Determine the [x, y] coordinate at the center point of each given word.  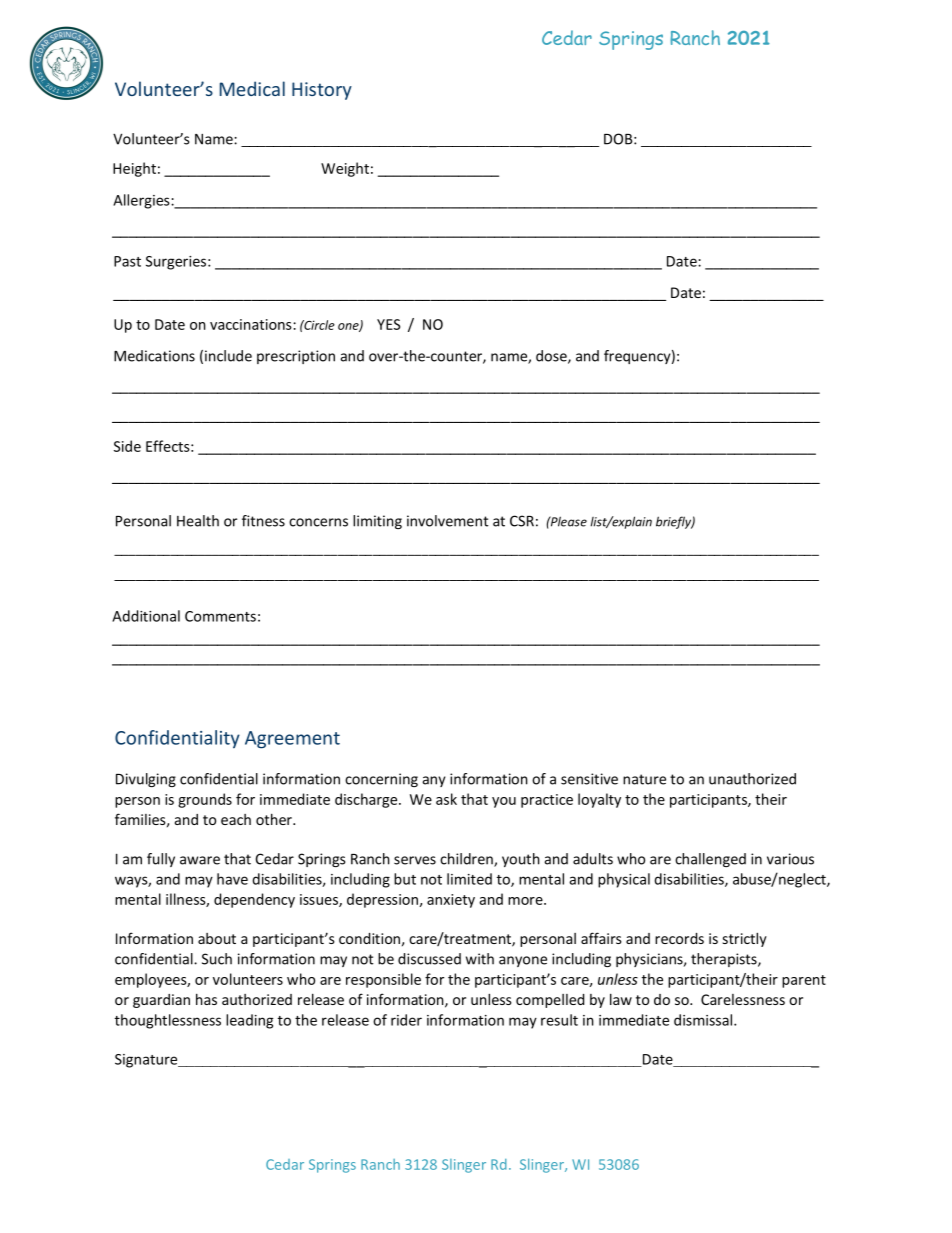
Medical [252, 88]
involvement [448, 521]
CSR [522, 521]
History [322, 91]
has [206, 999]
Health [198, 521]
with [480, 959]
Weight [345, 169]
